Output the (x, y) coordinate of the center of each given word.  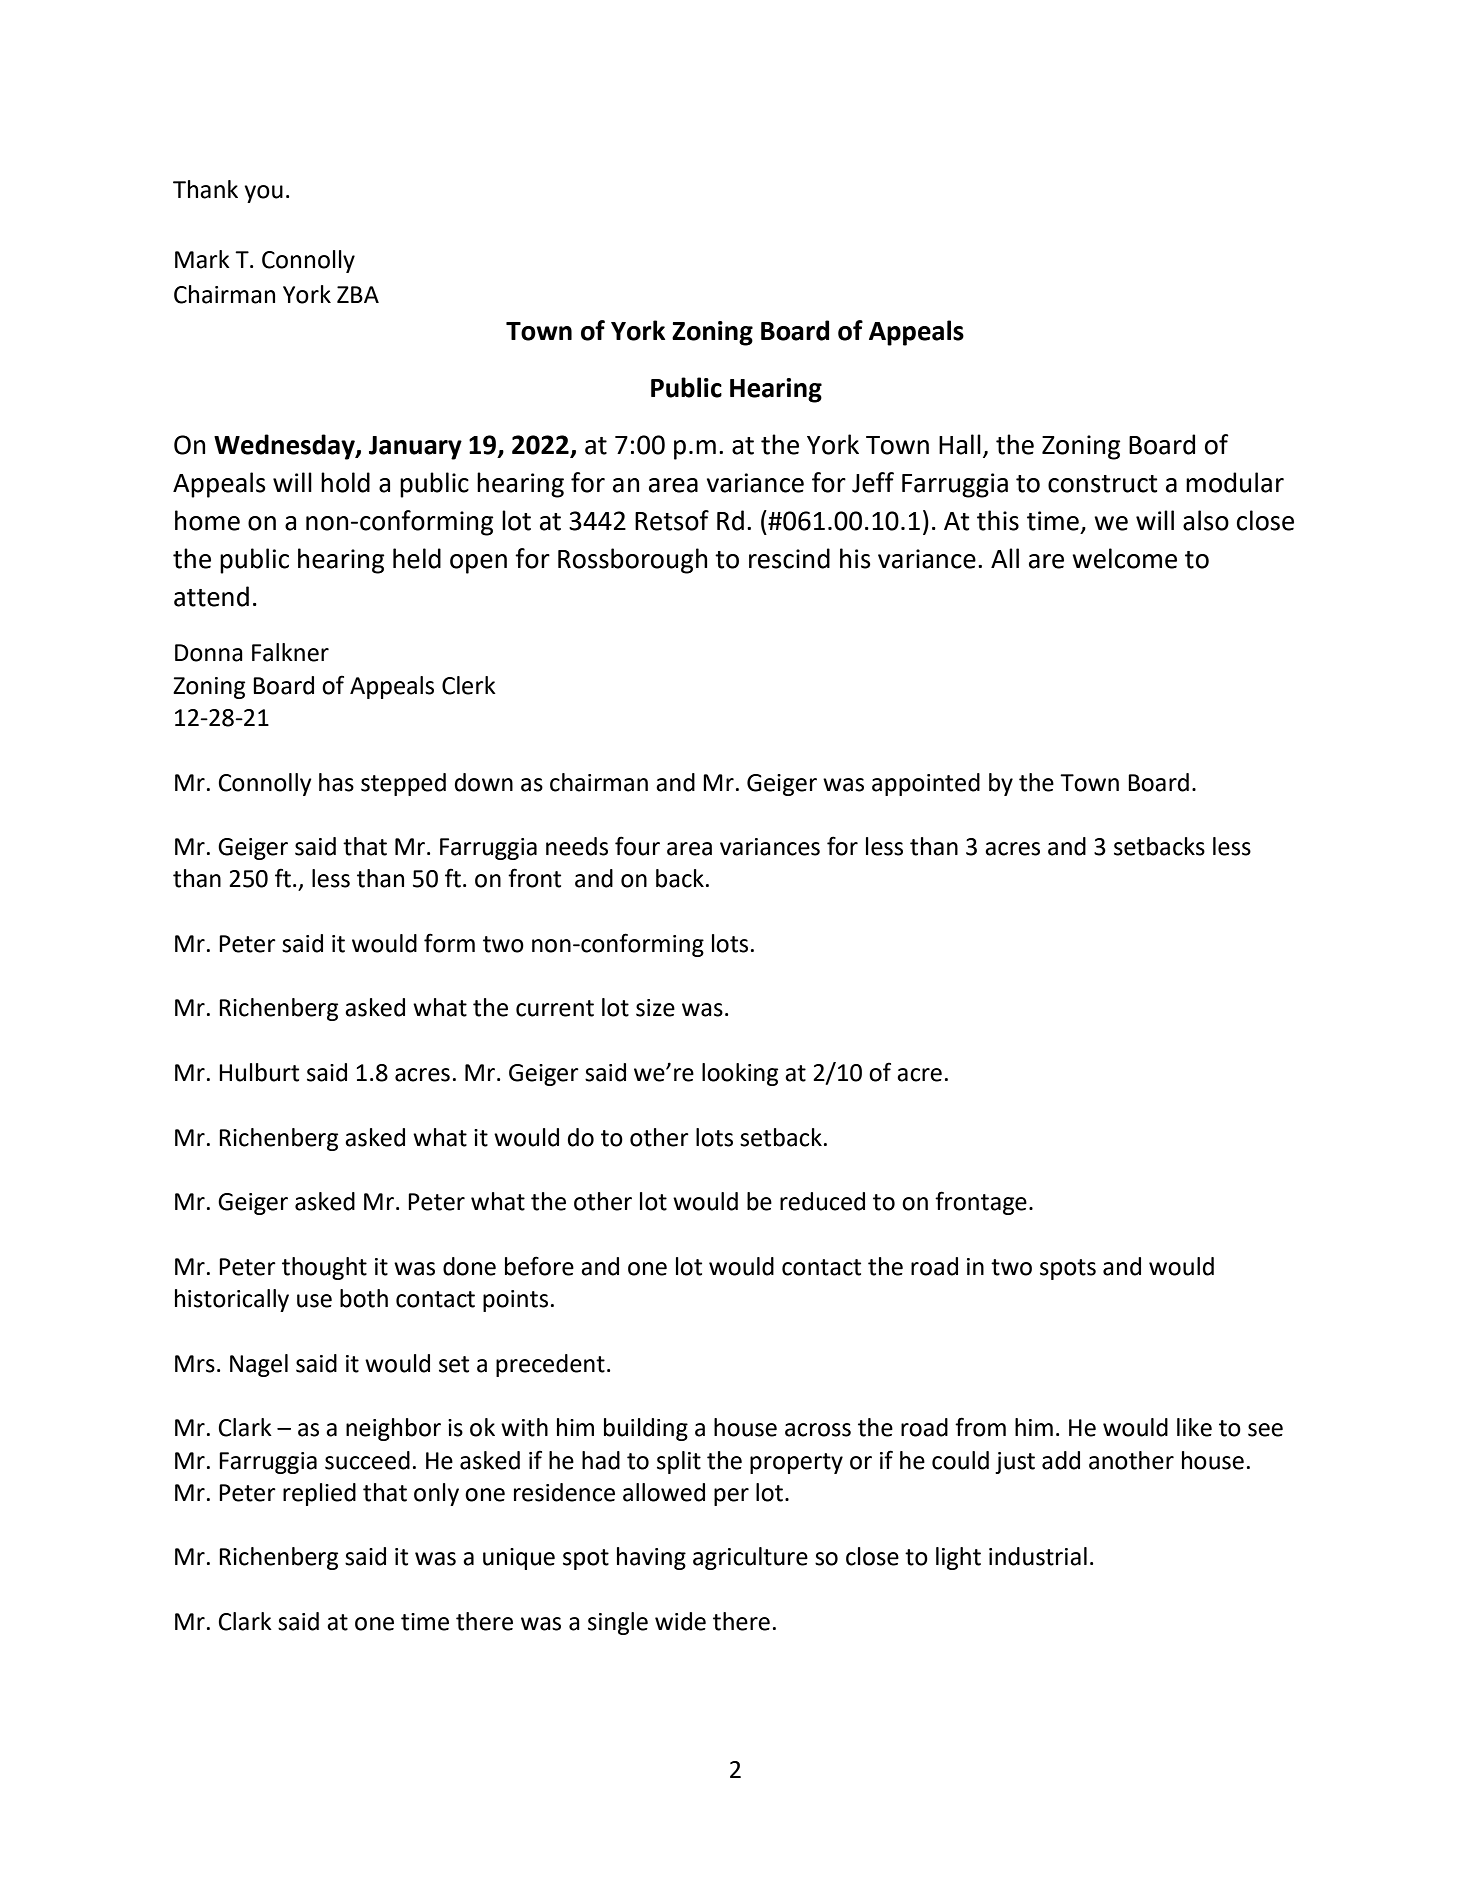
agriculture (750, 1558)
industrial (1038, 1556)
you (263, 194)
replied (319, 1494)
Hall (960, 444)
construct (1102, 484)
